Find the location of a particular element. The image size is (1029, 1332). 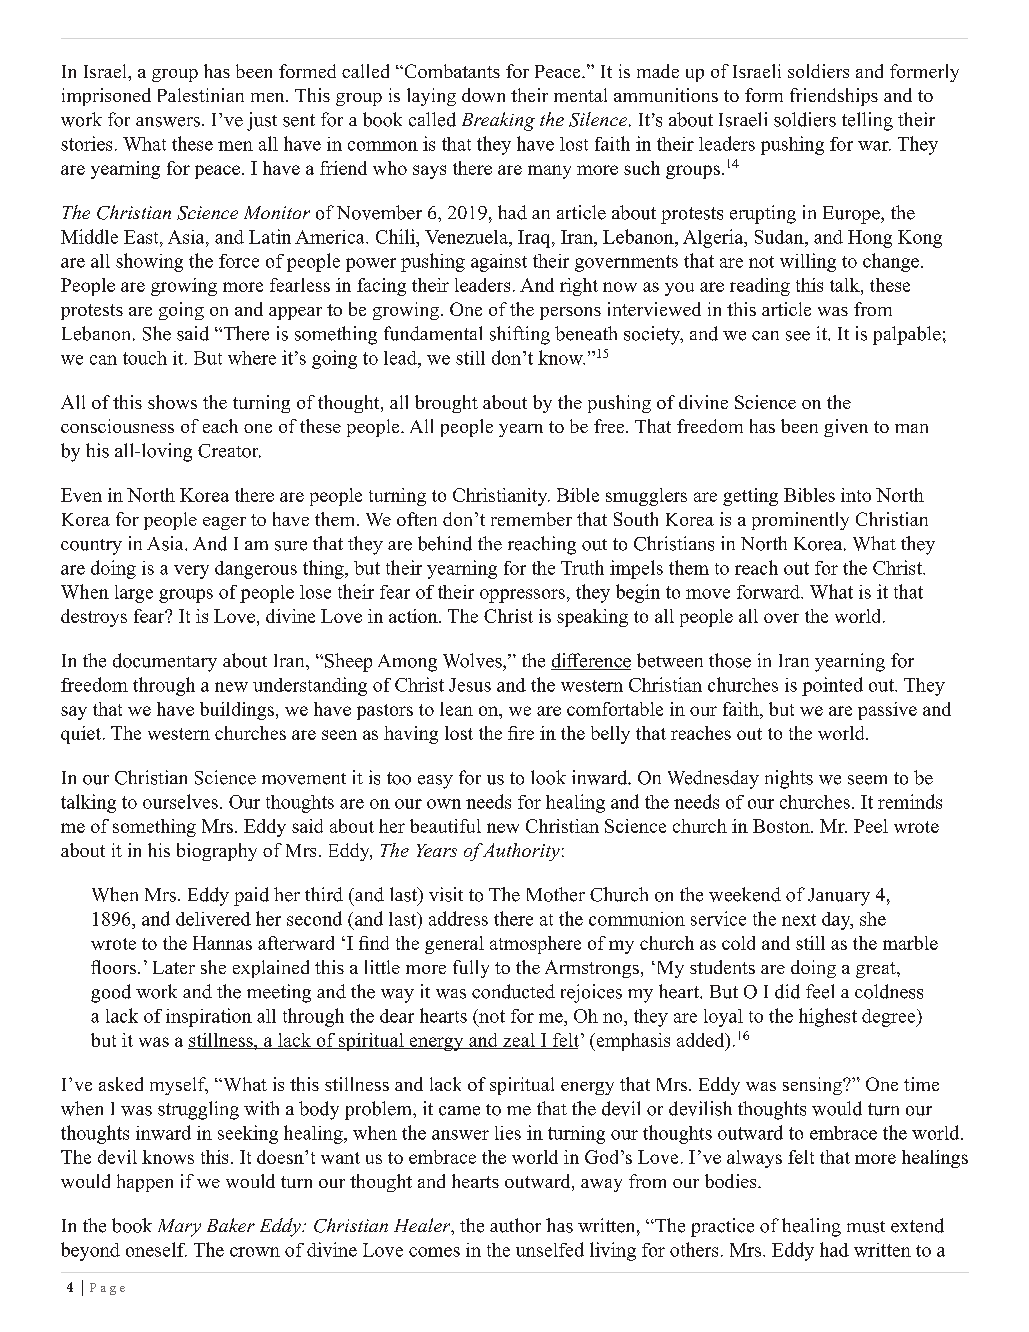

Mary is located at coordinates (179, 1228).
